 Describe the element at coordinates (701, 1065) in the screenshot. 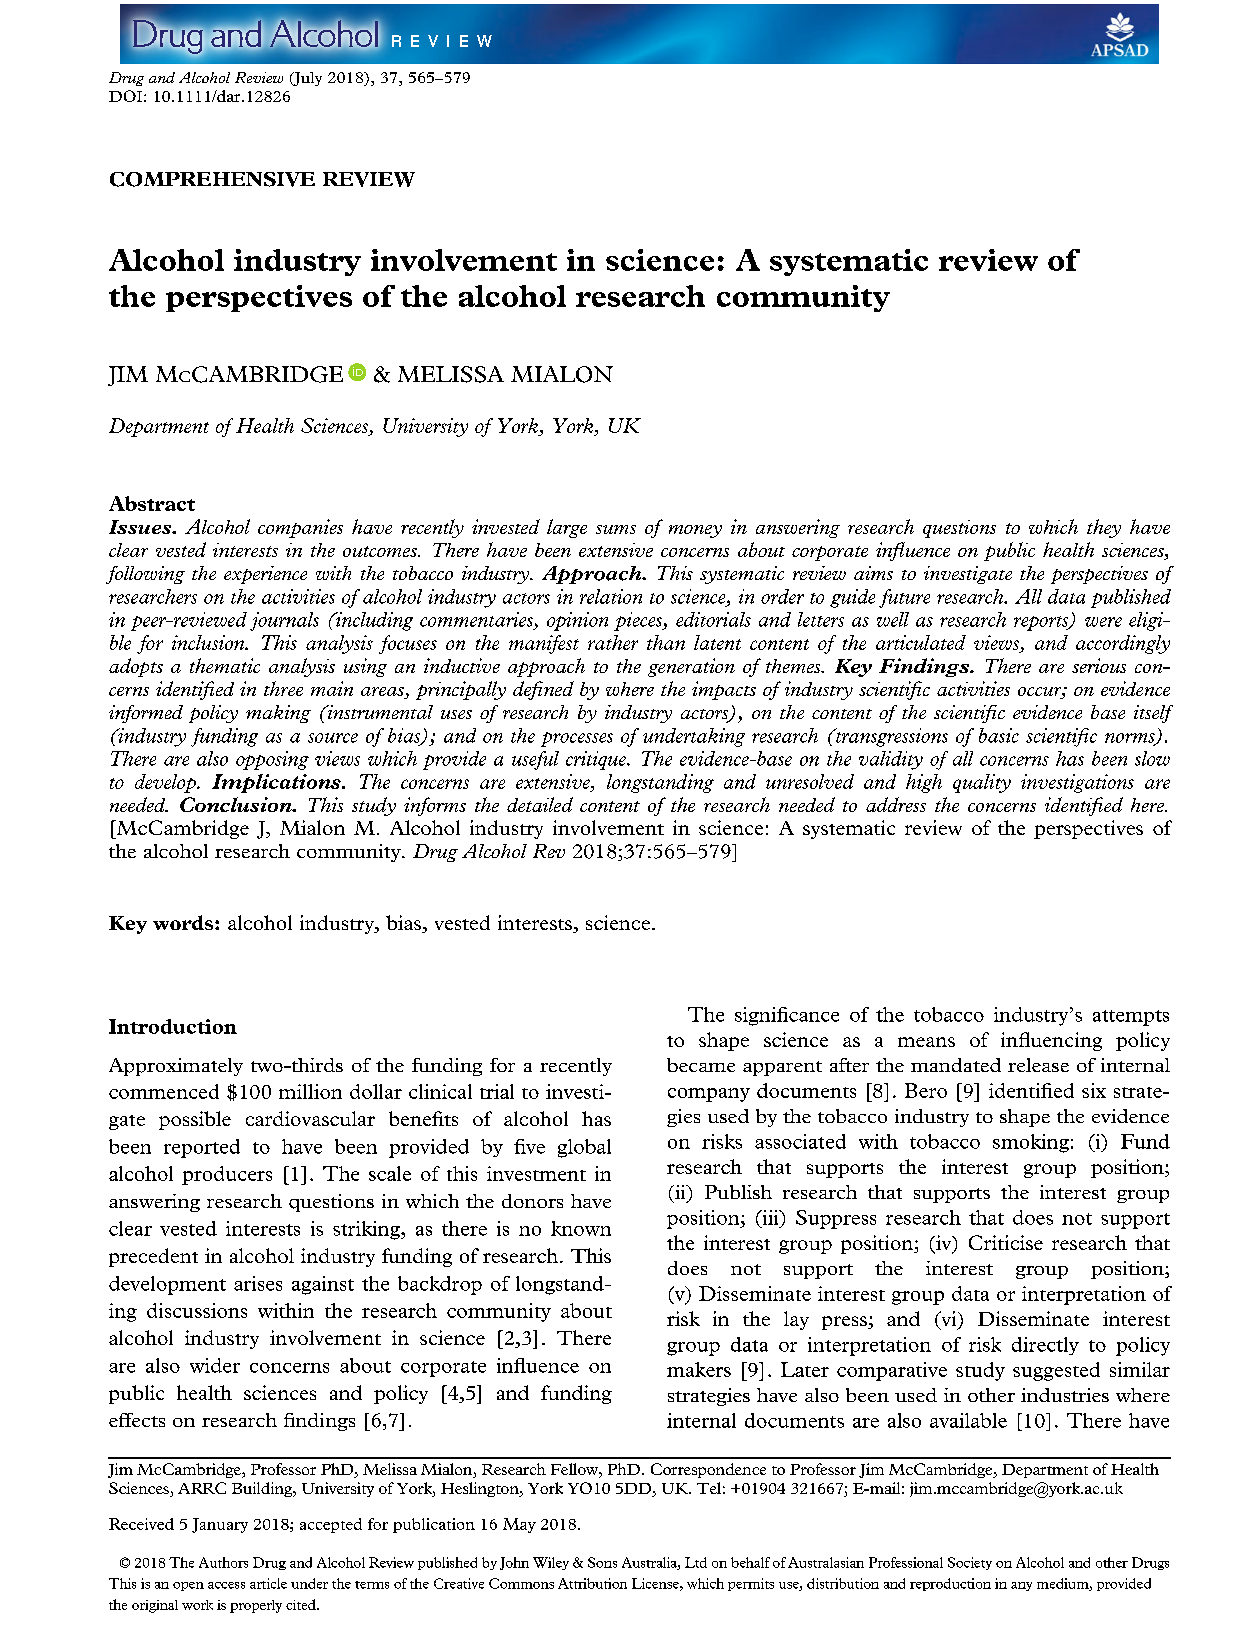

I see `became` at that location.
